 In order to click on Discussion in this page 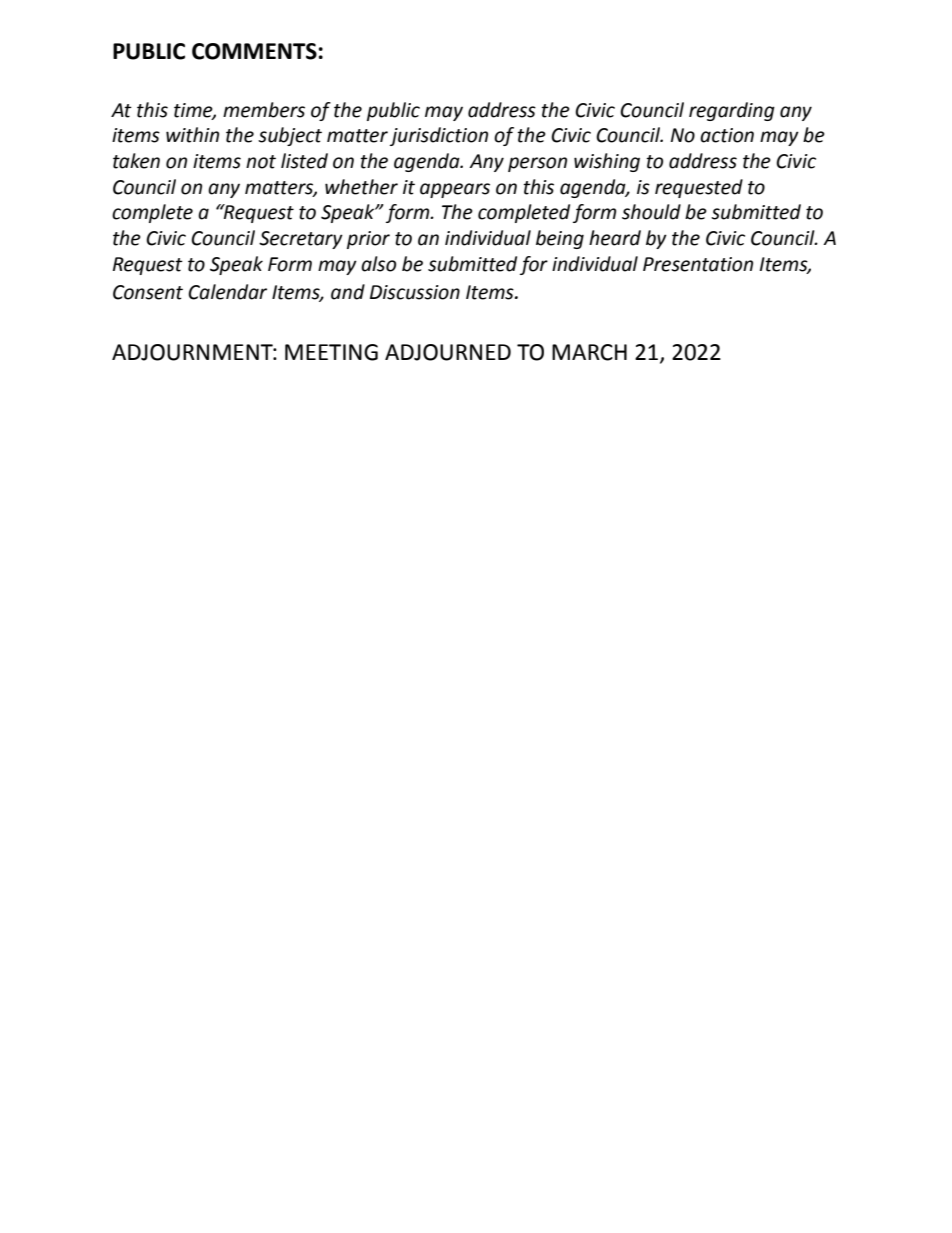, I will do `click(415, 292)`.
